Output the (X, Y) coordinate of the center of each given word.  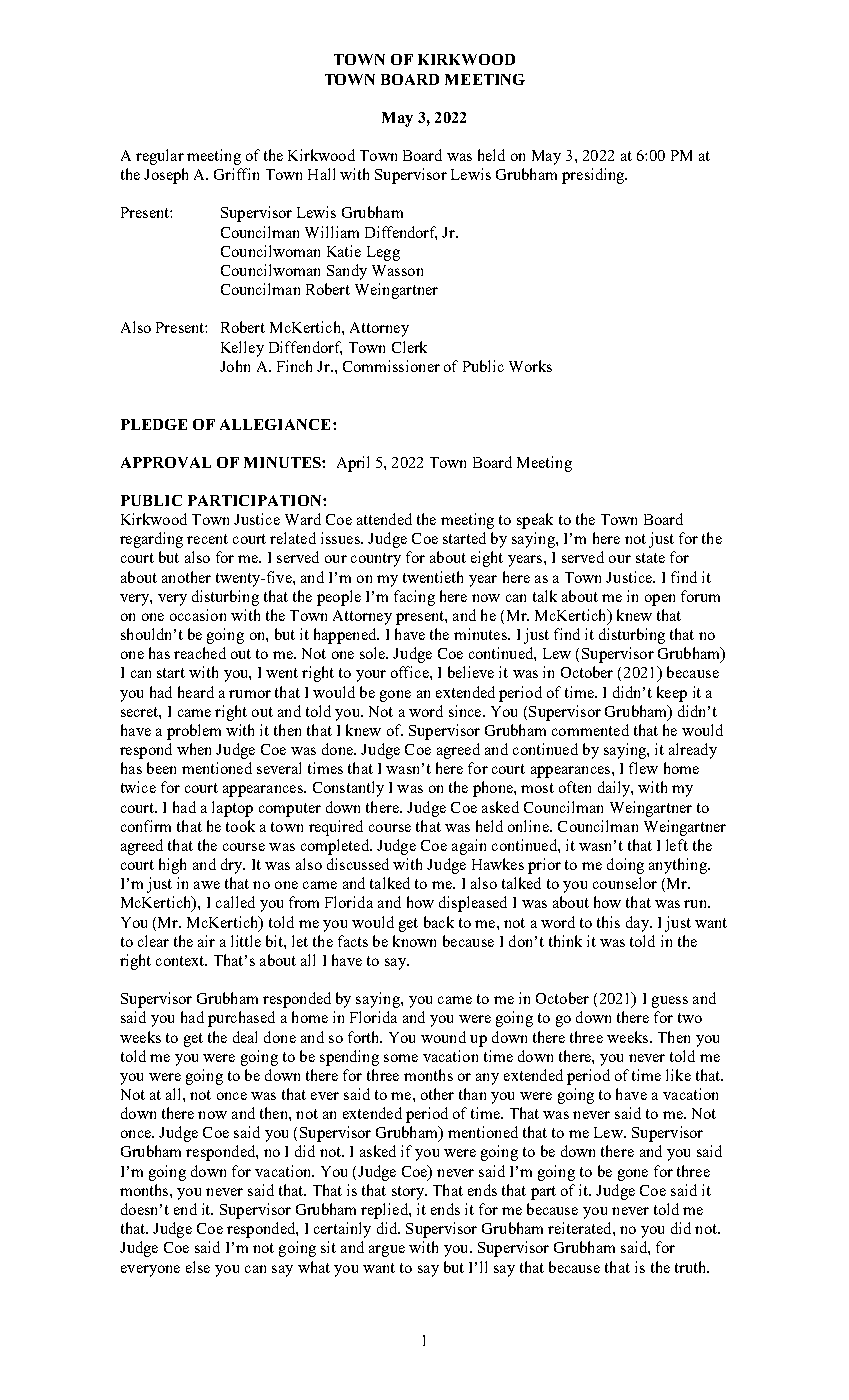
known (414, 941)
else (198, 1267)
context (181, 961)
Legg (383, 253)
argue (387, 1251)
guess (670, 1002)
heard (196, 692)
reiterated (581, 1228)
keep (672, 694)
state (650, 558)
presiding (594, 176)
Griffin (236, 174)
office (411, 672)
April (353, 464)
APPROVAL (166, 462)
